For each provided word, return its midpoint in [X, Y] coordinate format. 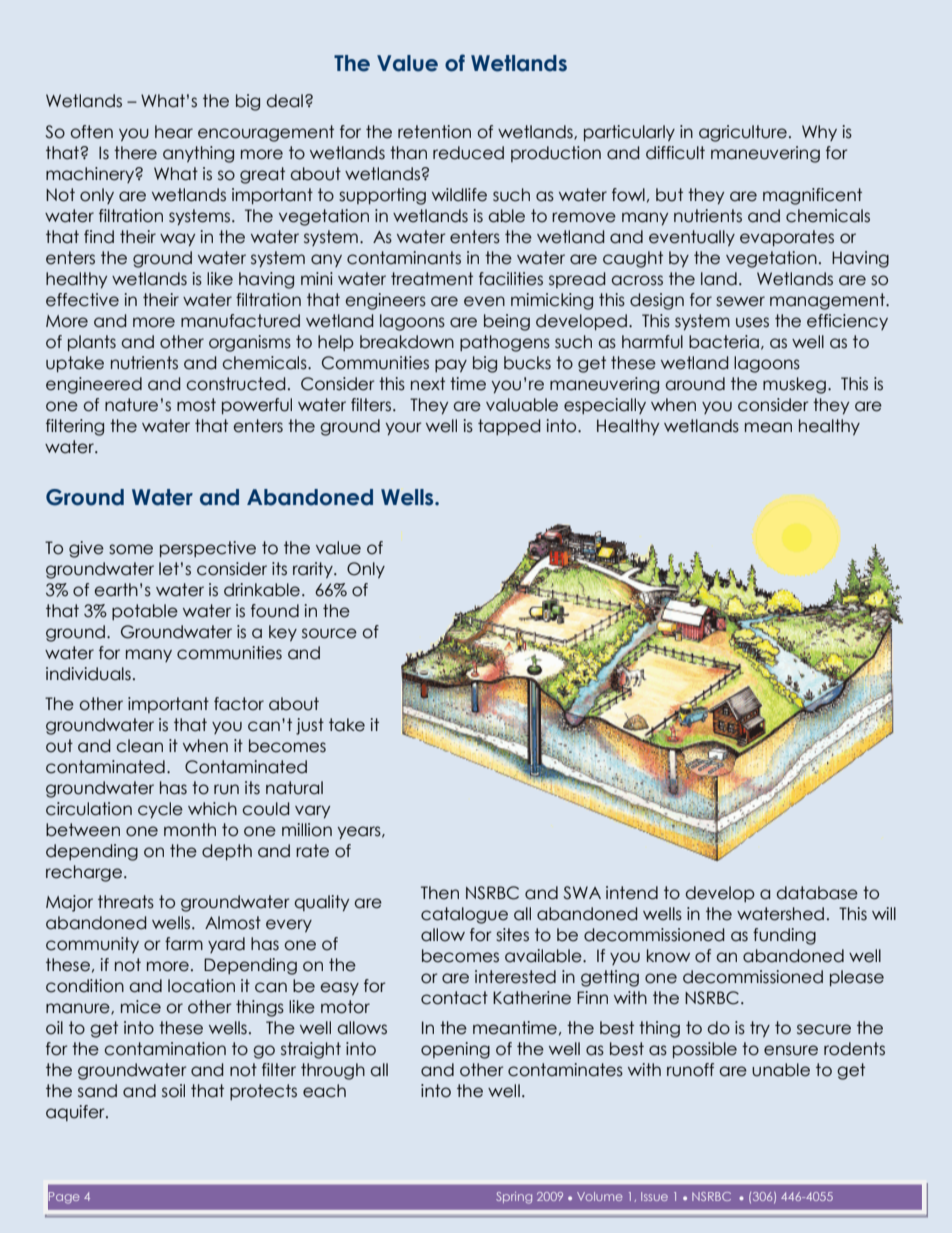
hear [174, 132]
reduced [468, 153]
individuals [88, 674]
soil [173, 1091]
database [817, 893]
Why [819, 133]
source [329, 633]
